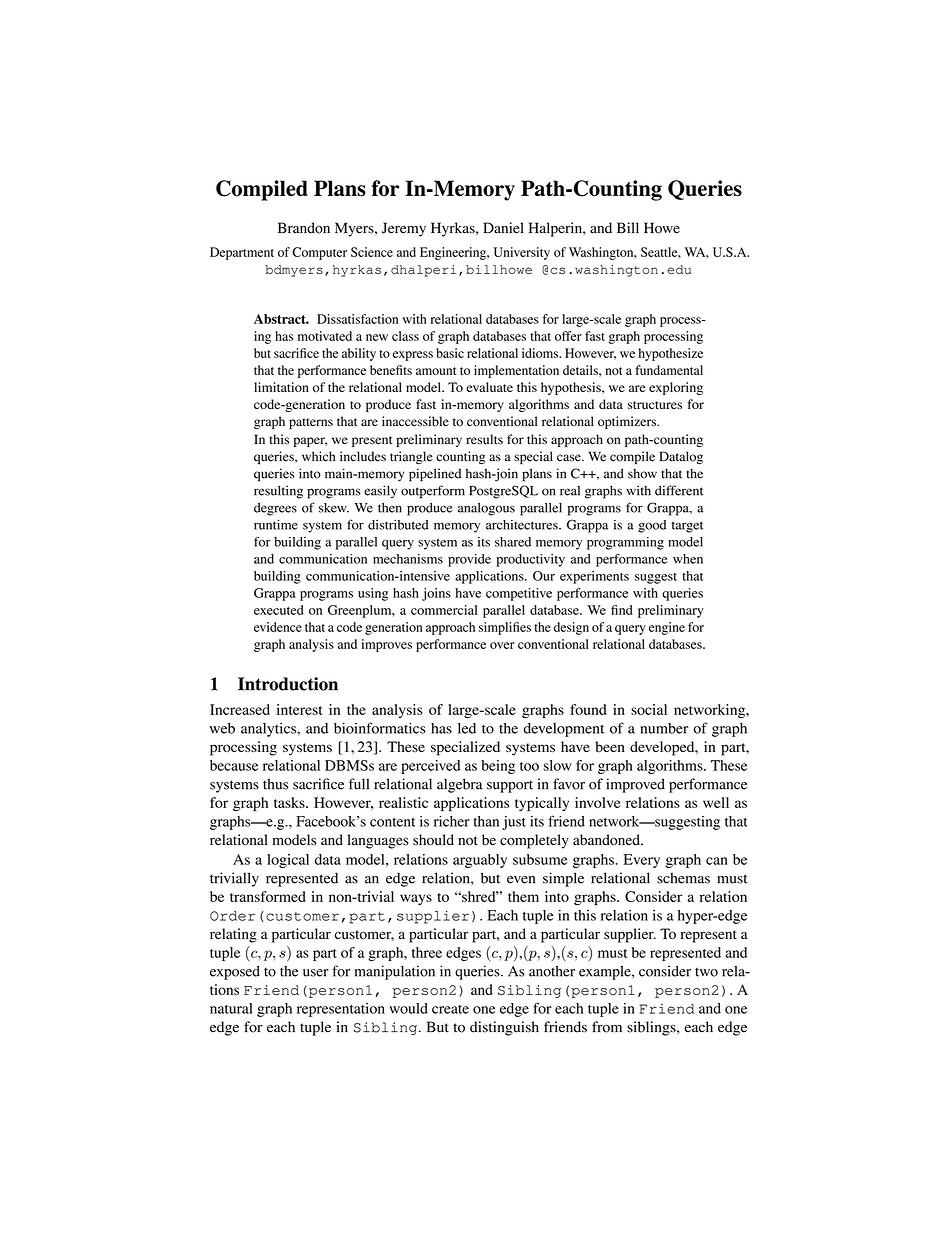 This screenshot has height=1233, width=952. What do you see at coordinates (304, 228) in the screenshot?
I see `Brandon` at bounding box center [304, 228].
